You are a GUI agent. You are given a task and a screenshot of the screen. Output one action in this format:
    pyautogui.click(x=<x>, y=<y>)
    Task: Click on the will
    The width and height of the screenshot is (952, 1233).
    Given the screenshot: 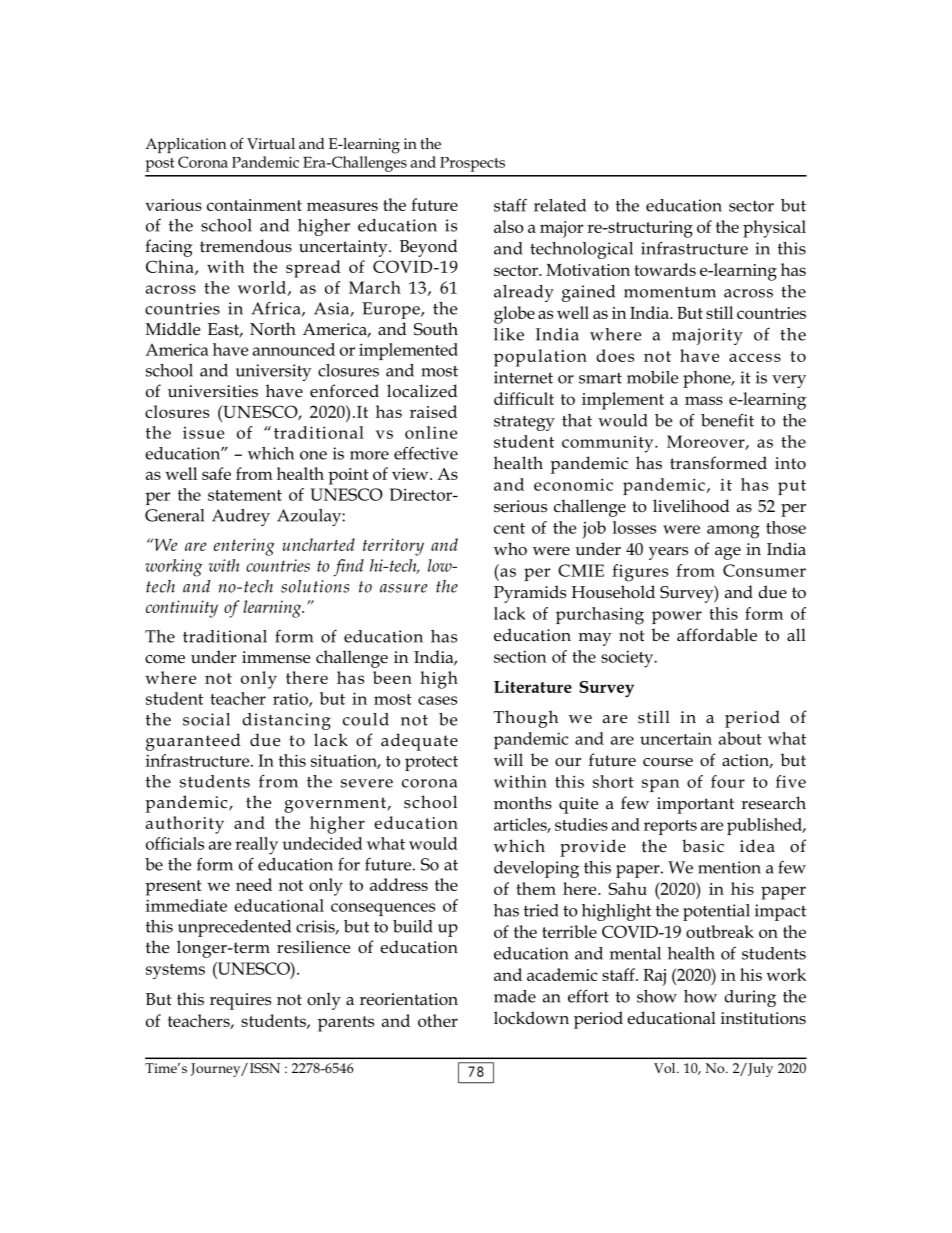 What is the action you would take?
    pyautogui.click(x=508, y=759)
